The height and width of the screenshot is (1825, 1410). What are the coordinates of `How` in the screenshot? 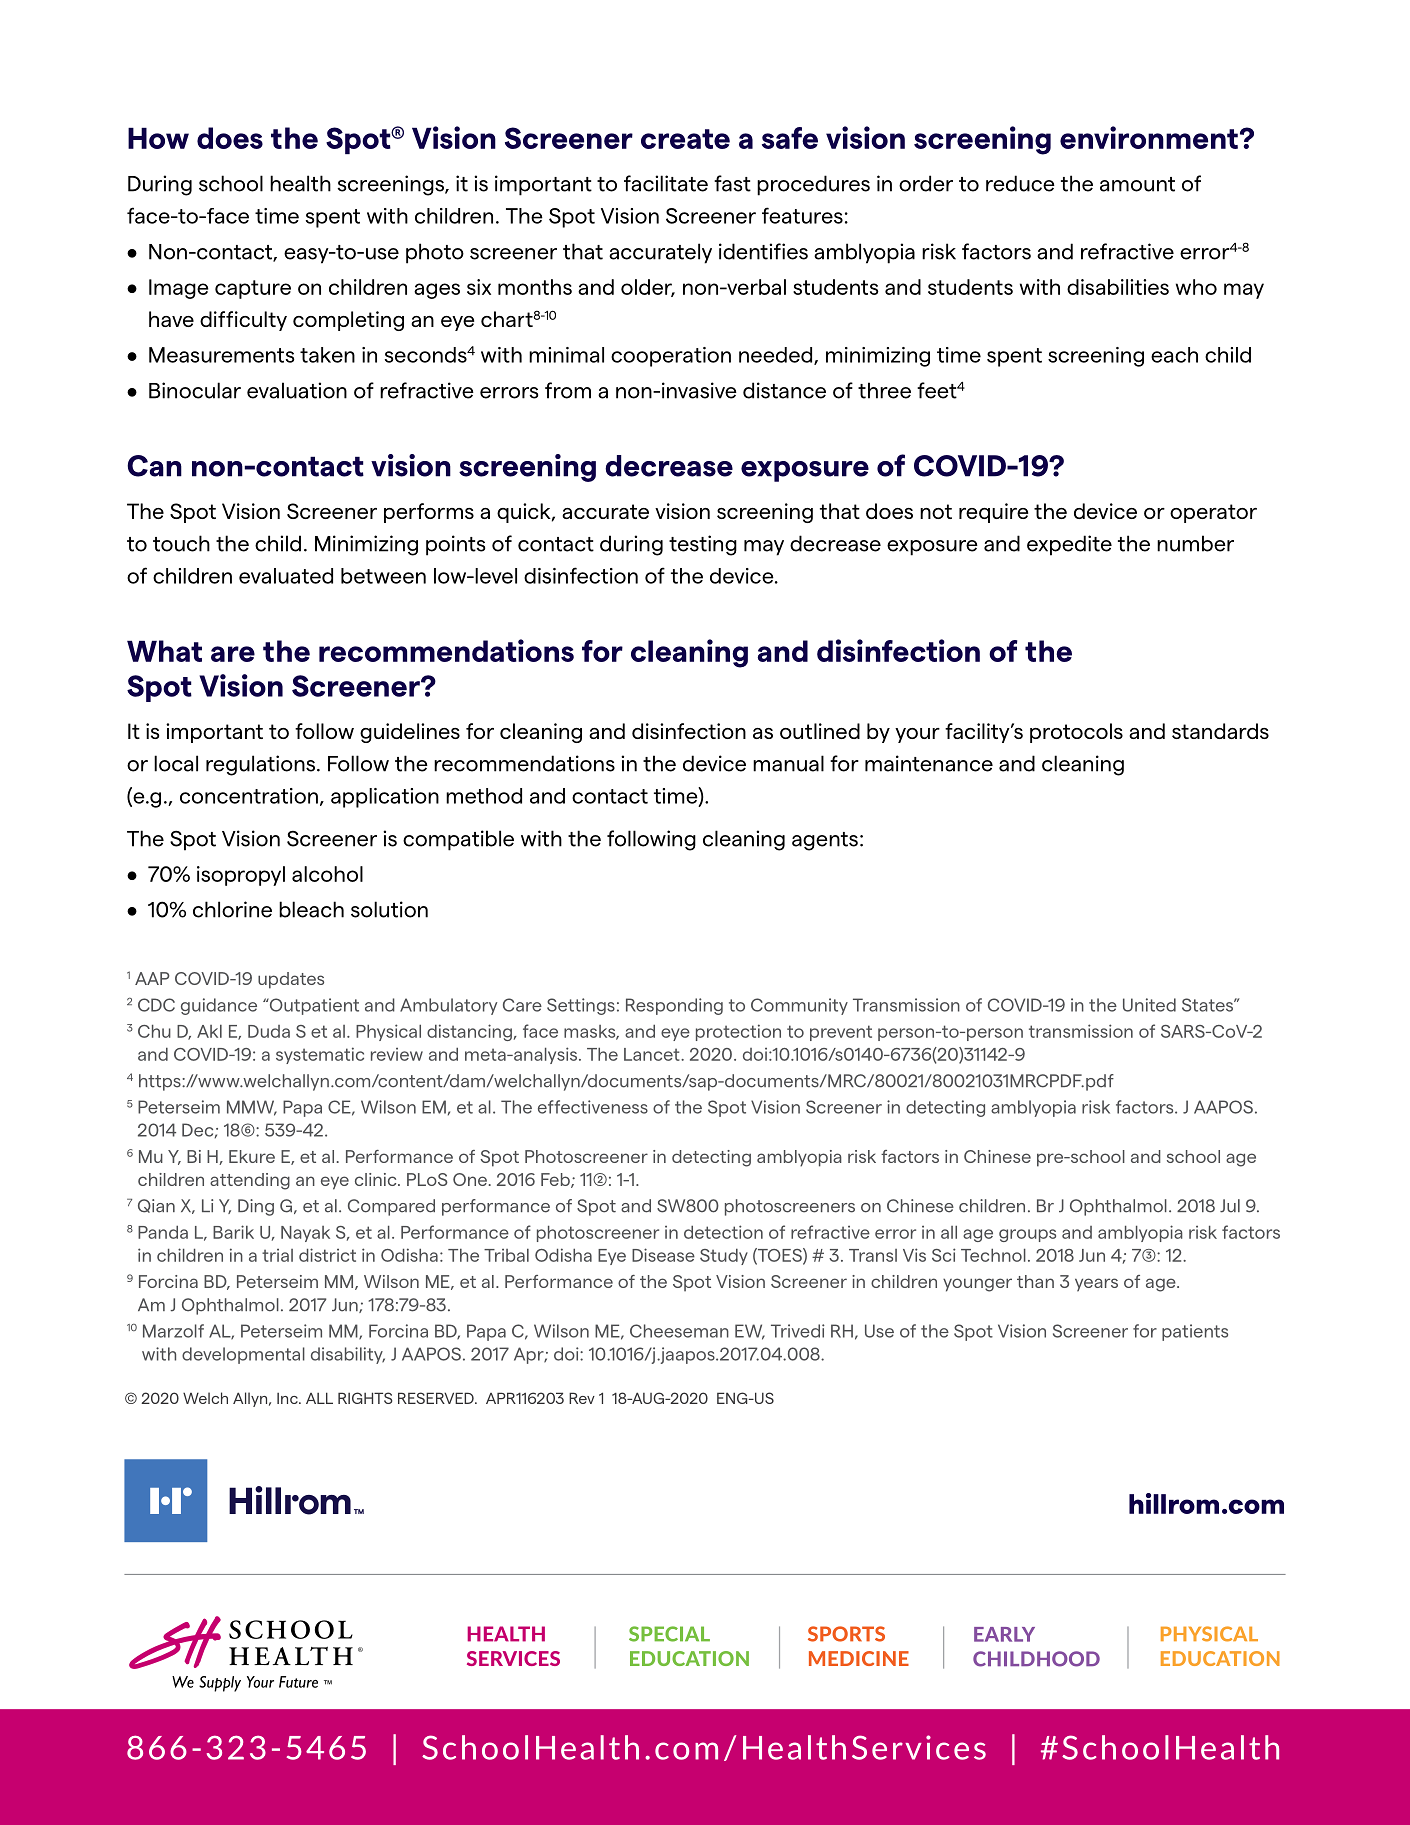 It's located at (158, 138).
